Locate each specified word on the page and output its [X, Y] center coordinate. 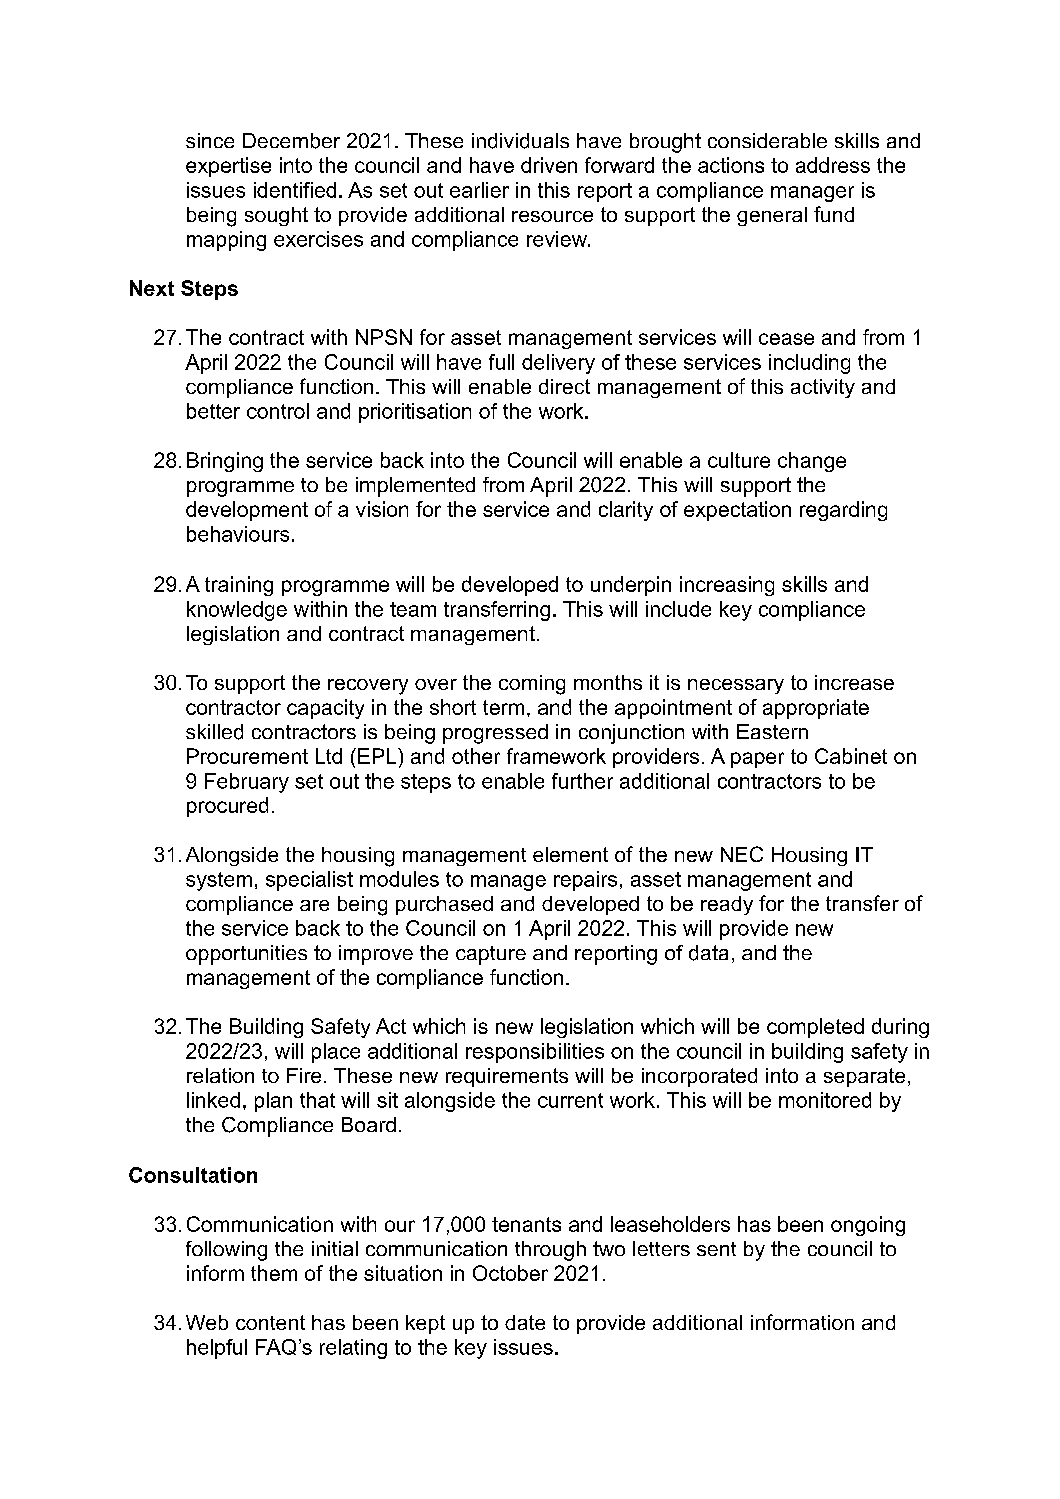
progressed [495, 734]
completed [815, 1028]
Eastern [772, 731]
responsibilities [535, 1053]
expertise [228, 167]
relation [220, 1075]
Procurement [247, 756]
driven [549, 165]
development [247, 511]
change [812, 462]
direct [564, 386]
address [833, 165]
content [270, 1322]
